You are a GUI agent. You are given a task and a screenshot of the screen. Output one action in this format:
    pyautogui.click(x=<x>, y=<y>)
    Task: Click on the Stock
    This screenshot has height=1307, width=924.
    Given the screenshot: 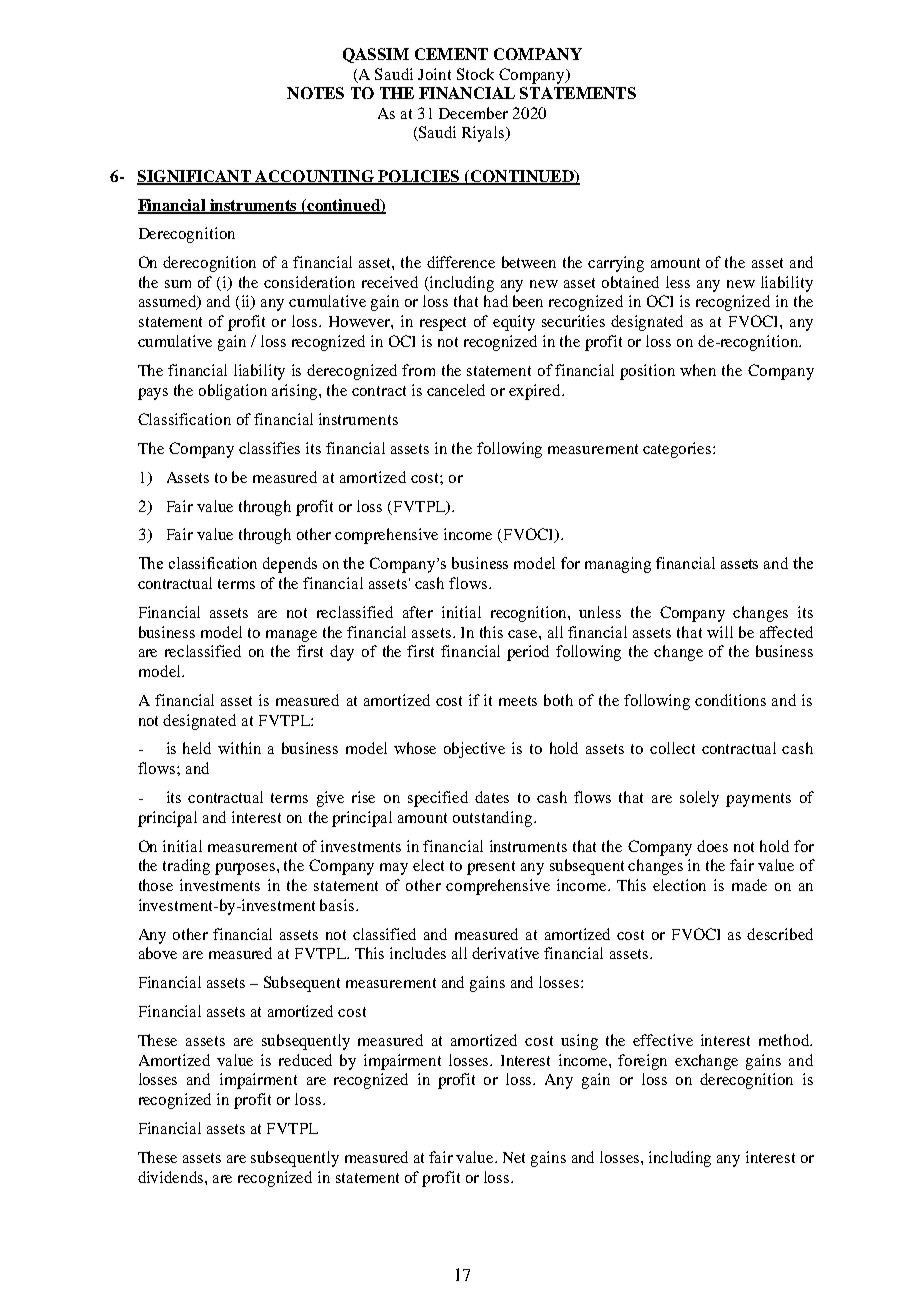 What is the action you would take?
    pyautogui.click(x=475, y=74)
